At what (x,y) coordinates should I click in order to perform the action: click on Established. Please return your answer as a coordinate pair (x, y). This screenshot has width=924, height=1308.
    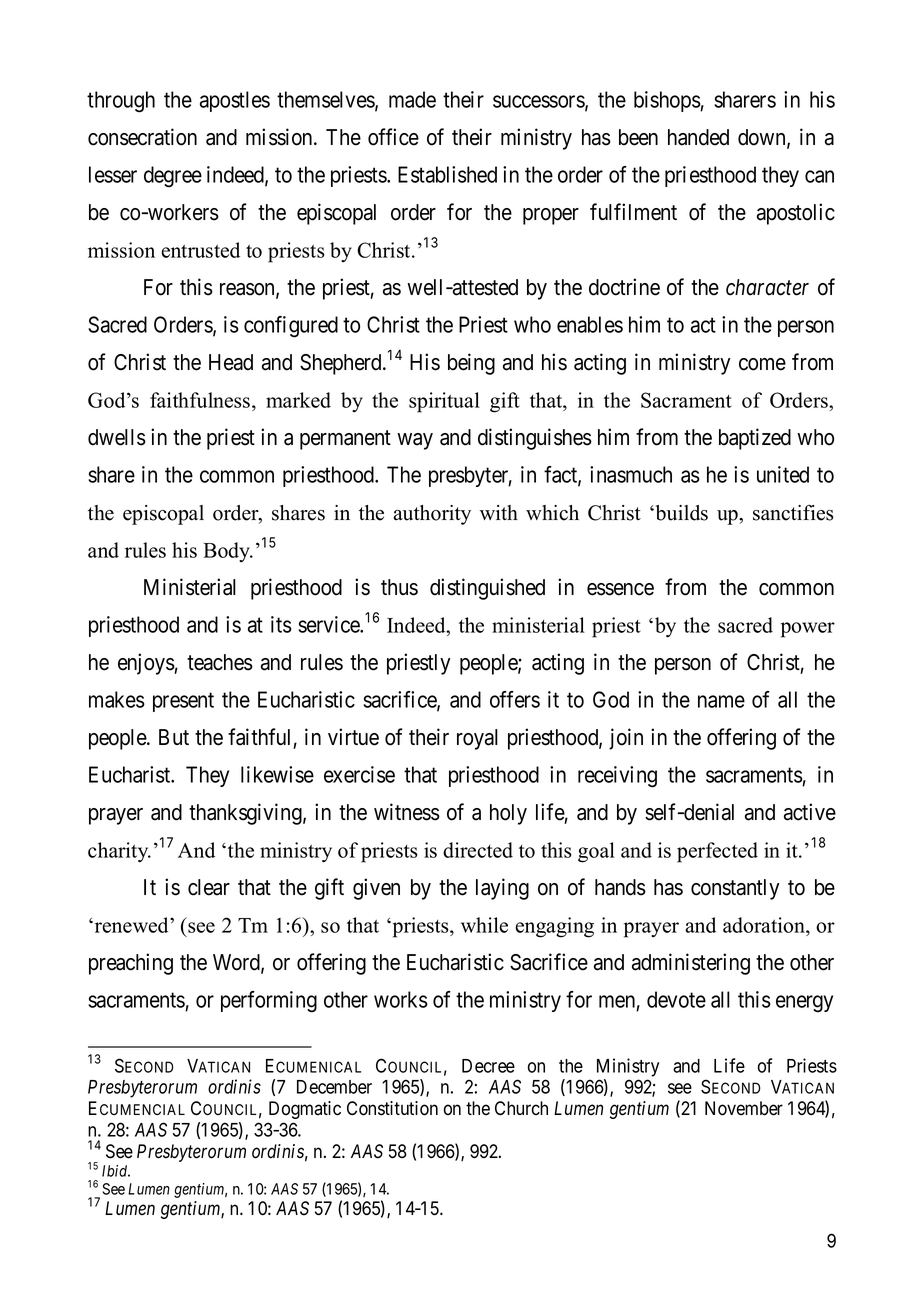
    Looking at the image, I should click on (447, 174).
